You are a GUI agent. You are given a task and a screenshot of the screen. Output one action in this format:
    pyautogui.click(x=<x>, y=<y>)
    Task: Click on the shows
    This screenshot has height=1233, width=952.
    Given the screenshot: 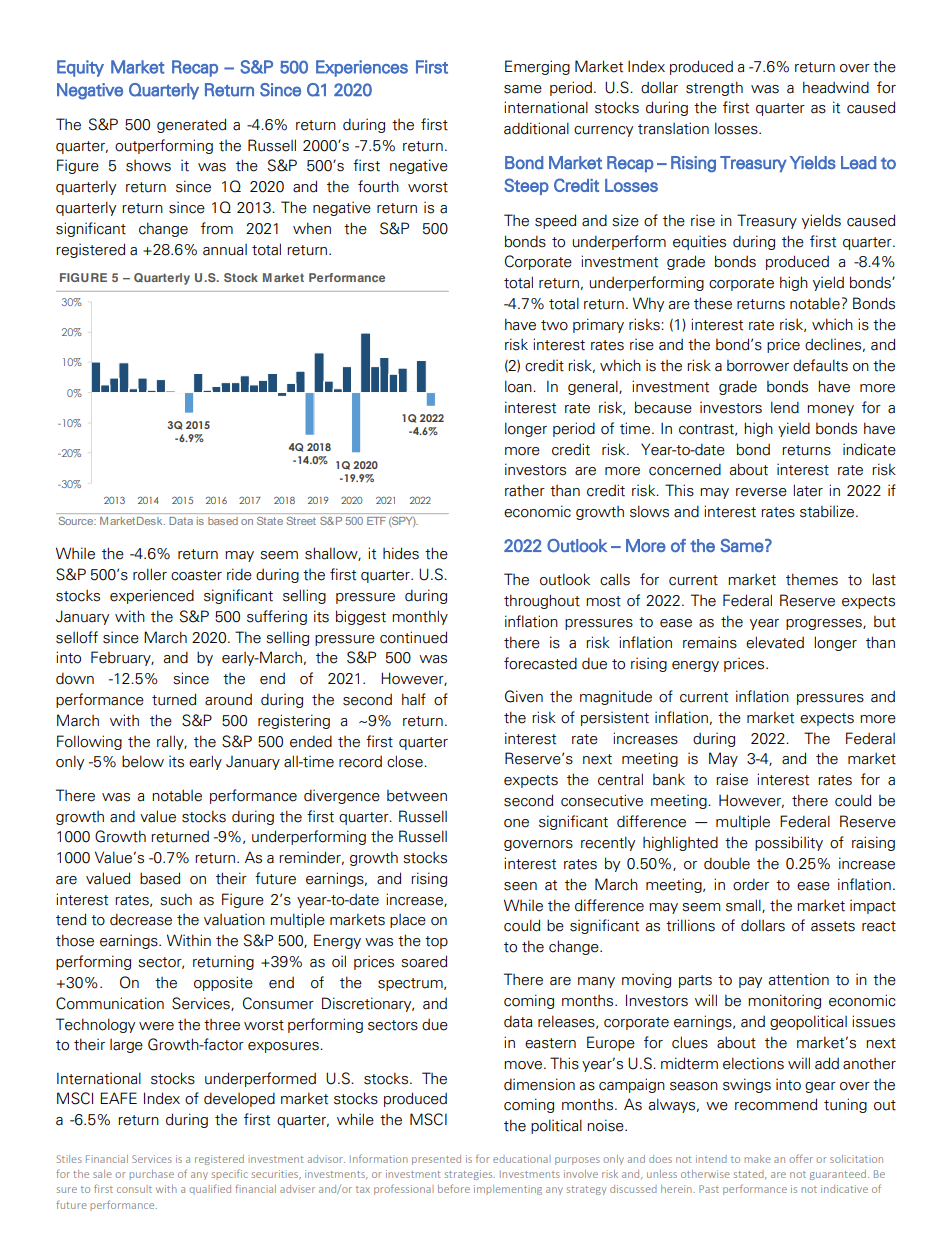 What is the action you would take?
    pyautogui.click(x=148, y=166)
